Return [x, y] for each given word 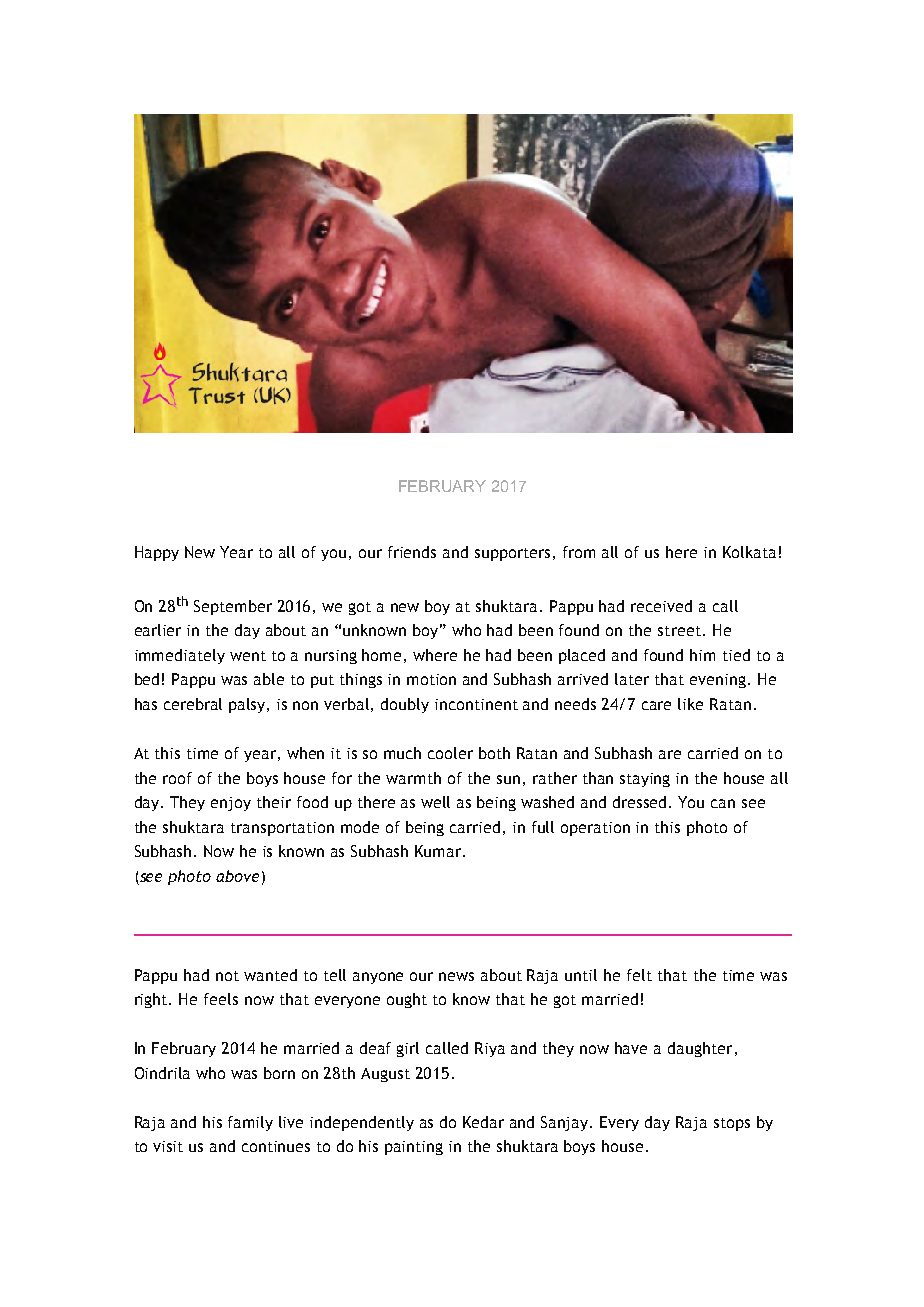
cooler [450, 753]
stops [732, 1124]
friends [412, 552]
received [661, 606]
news [456, 976]
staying [645, 780]
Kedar [483, 1122]
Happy [157, 553]
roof [177, 778]
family [250, 1123]
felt [639, 975]
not [227, 976]
